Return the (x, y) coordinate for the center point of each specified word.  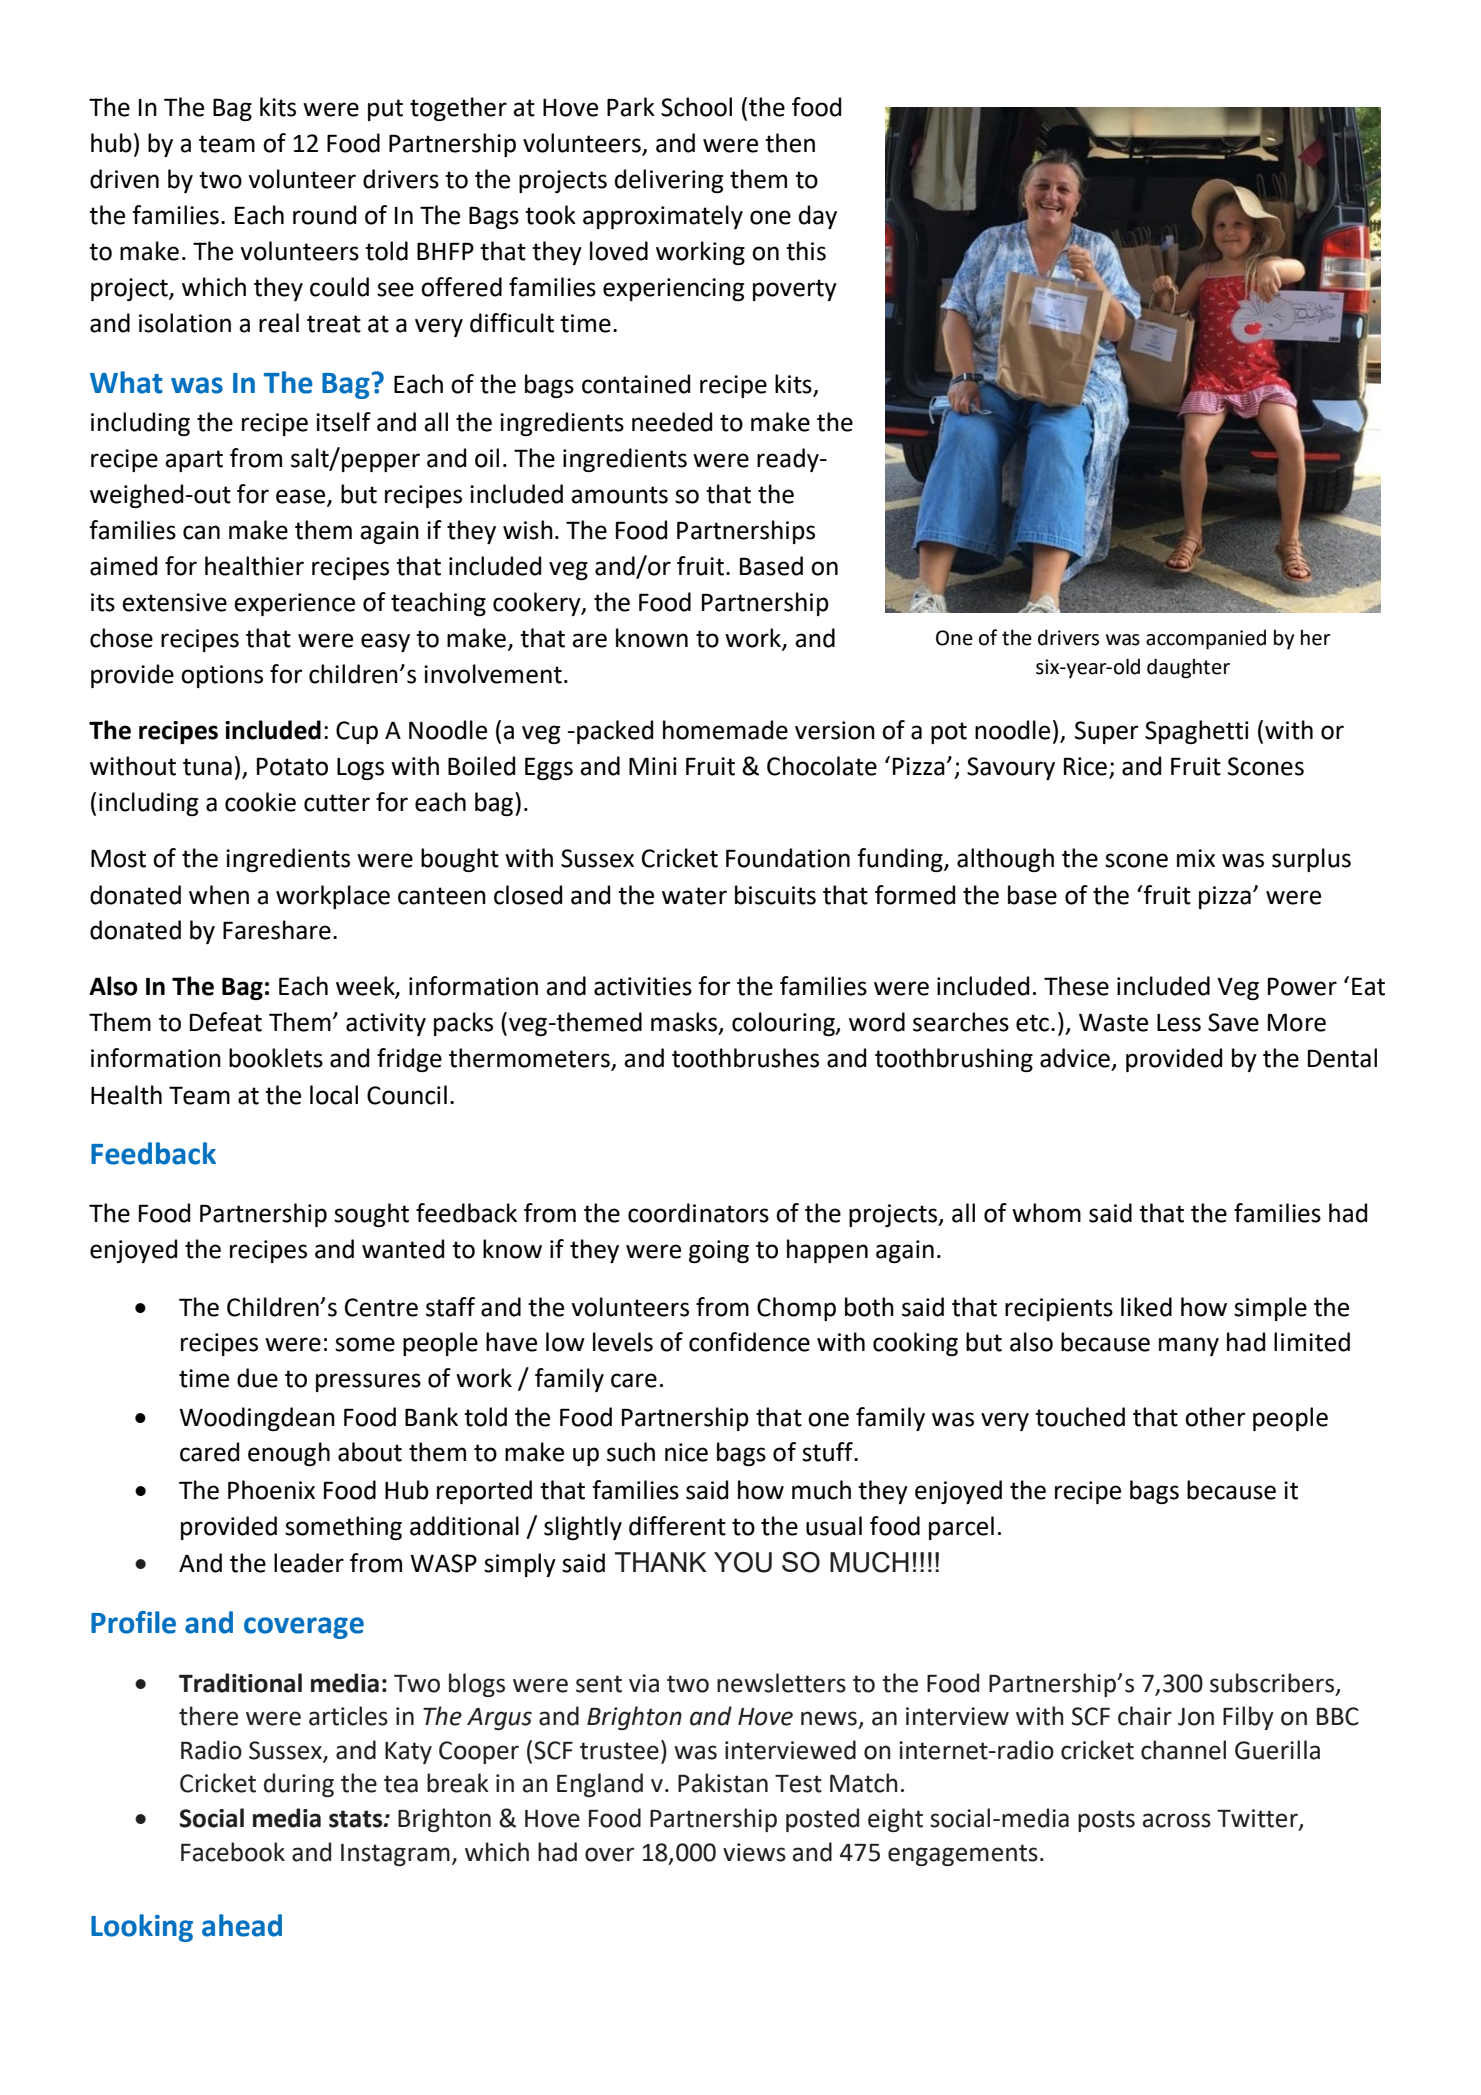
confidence (749, 1342)
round (324, 215)
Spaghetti (1197, 732)
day (818, 217)
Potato (292, 766)
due (257, 1378)
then (790, 143)
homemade (725, 730)
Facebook (233, 1852)
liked (1146, 1307)
